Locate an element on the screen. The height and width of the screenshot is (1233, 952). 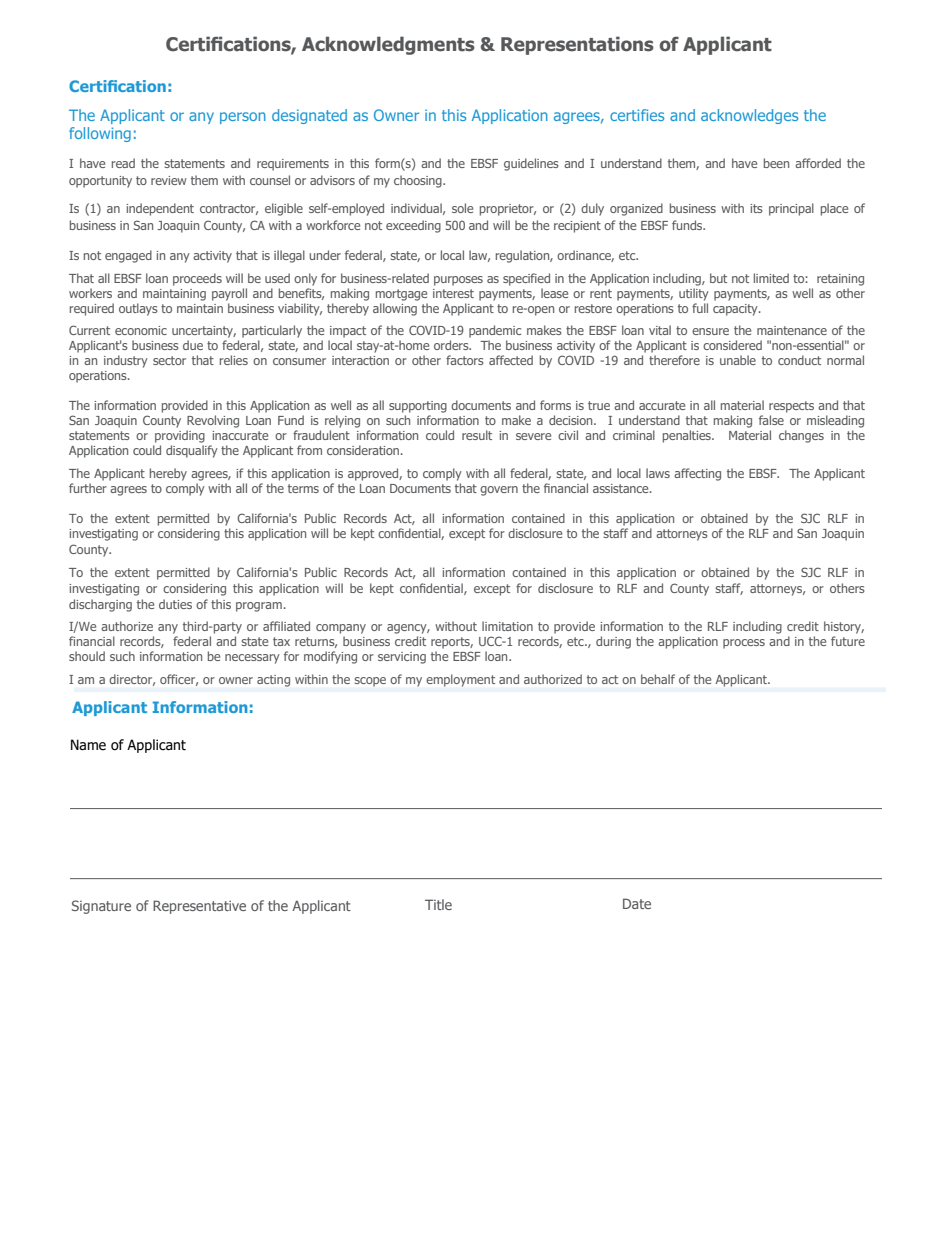
affecting is located at coordinates (697, 474).
